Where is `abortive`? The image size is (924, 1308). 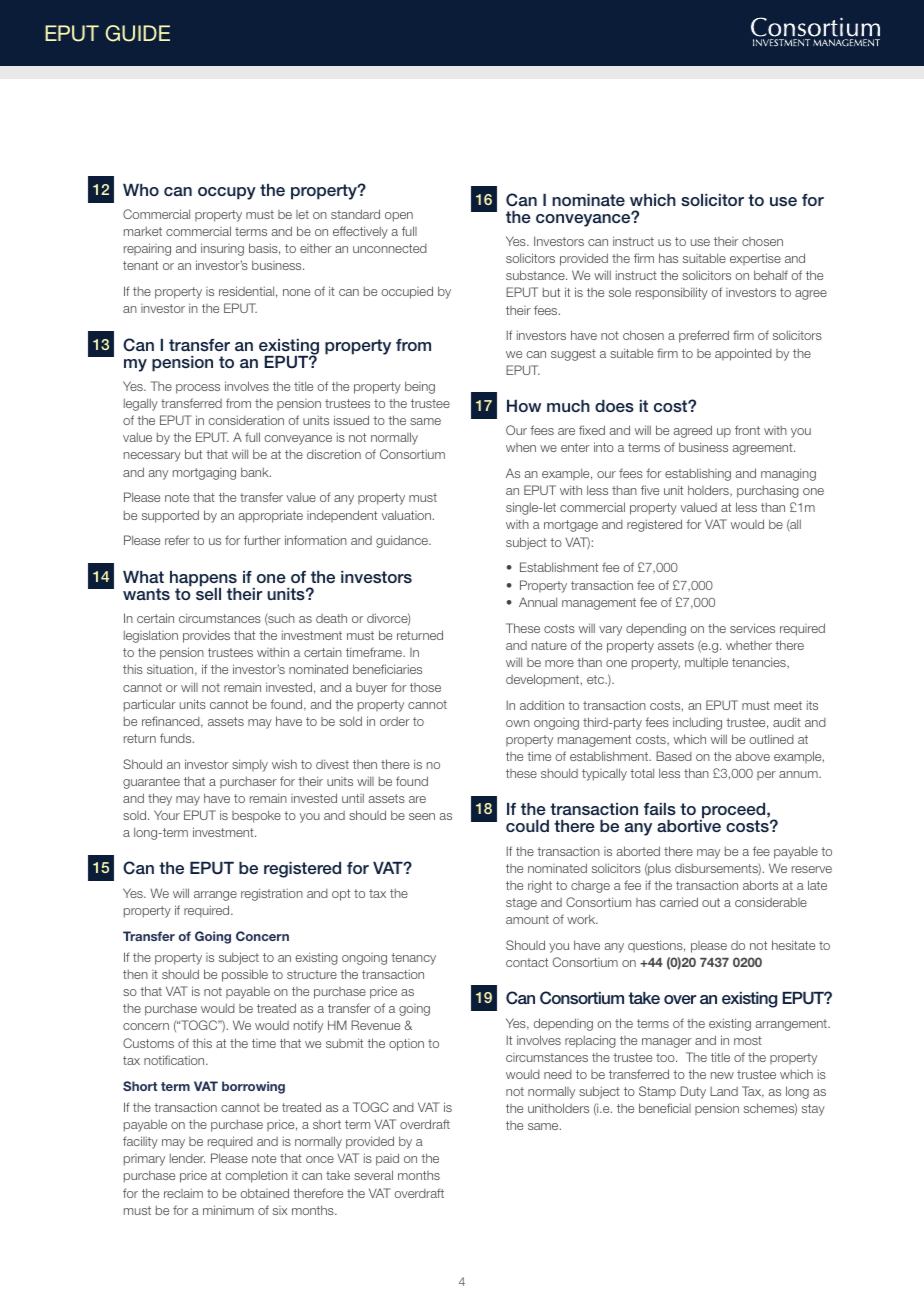
abortive is located at coordinates (689, 825).
